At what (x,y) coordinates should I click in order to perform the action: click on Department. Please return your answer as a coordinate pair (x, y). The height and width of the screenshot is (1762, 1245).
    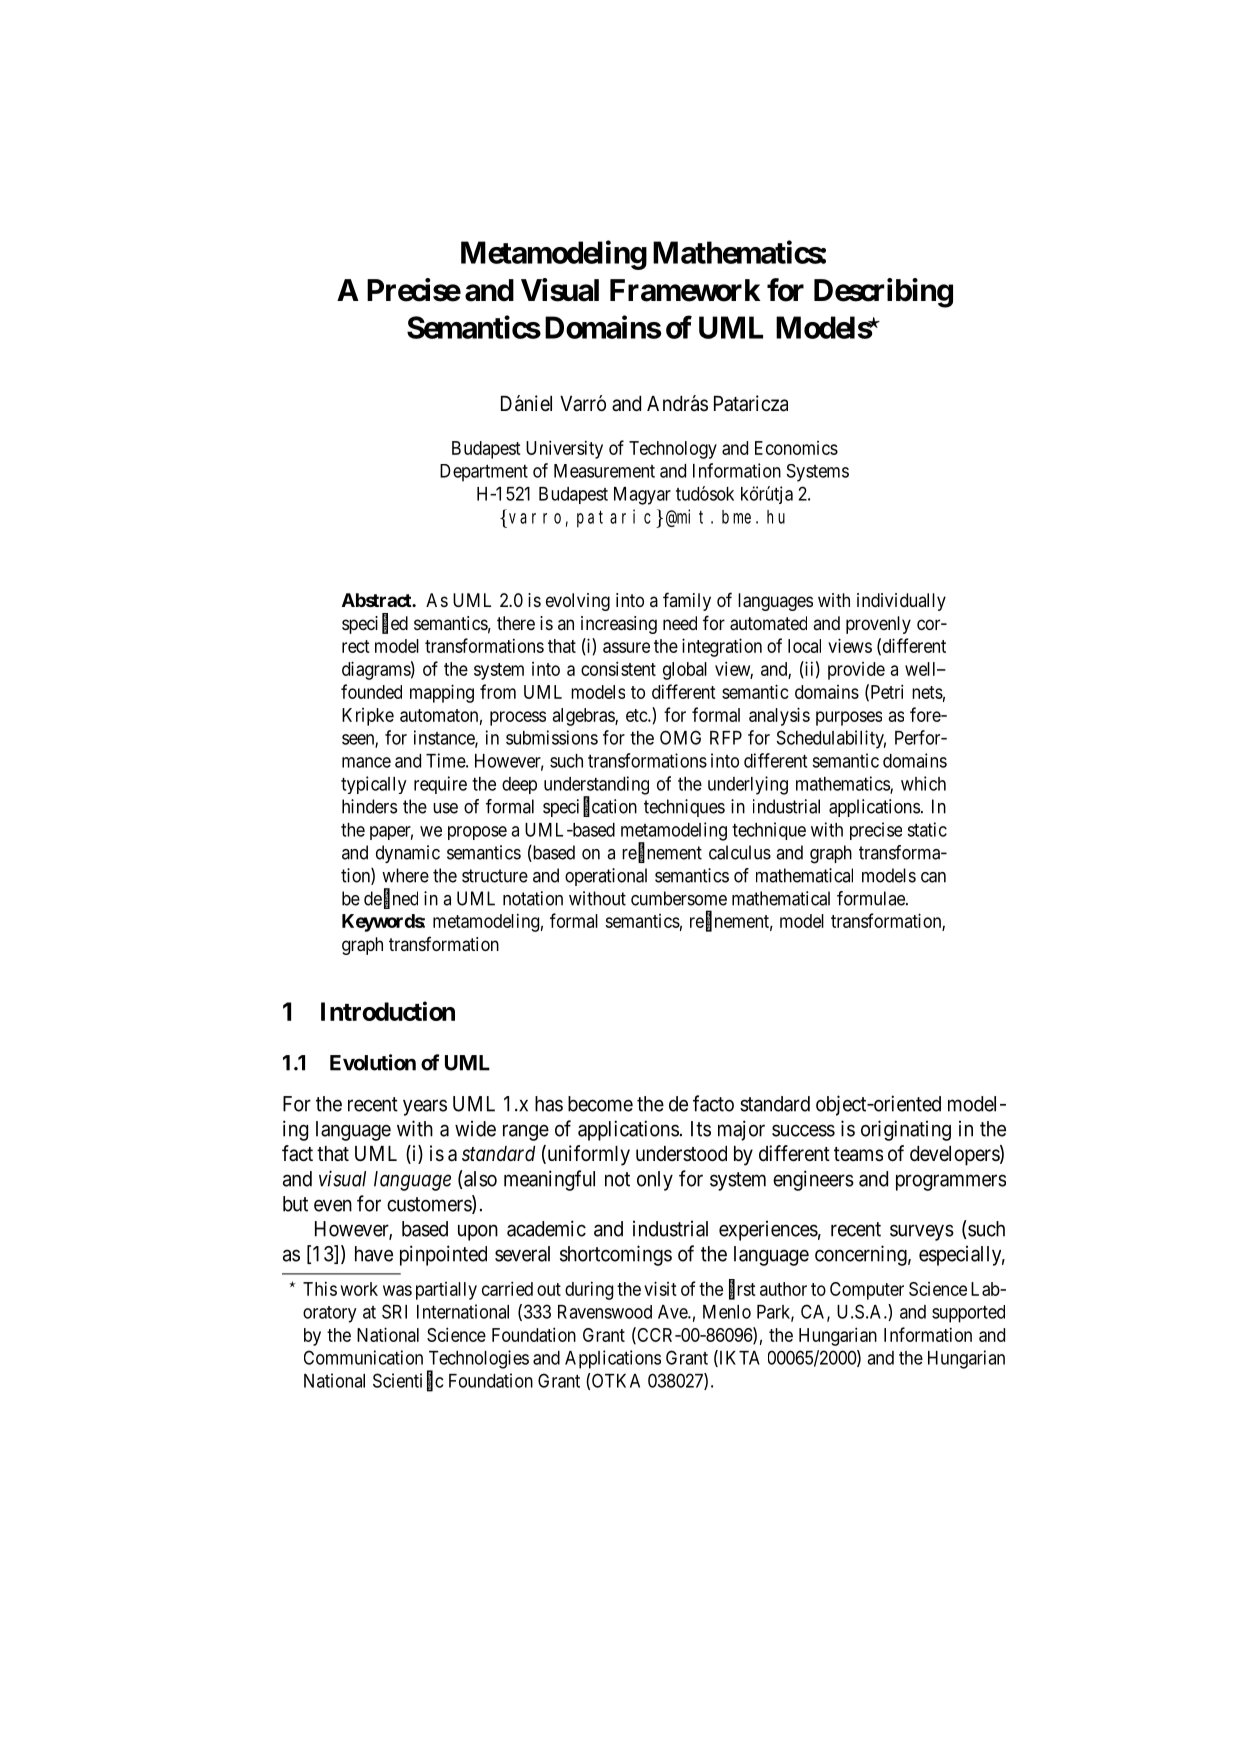
    Looking at the image, I should click on (484, 473).
